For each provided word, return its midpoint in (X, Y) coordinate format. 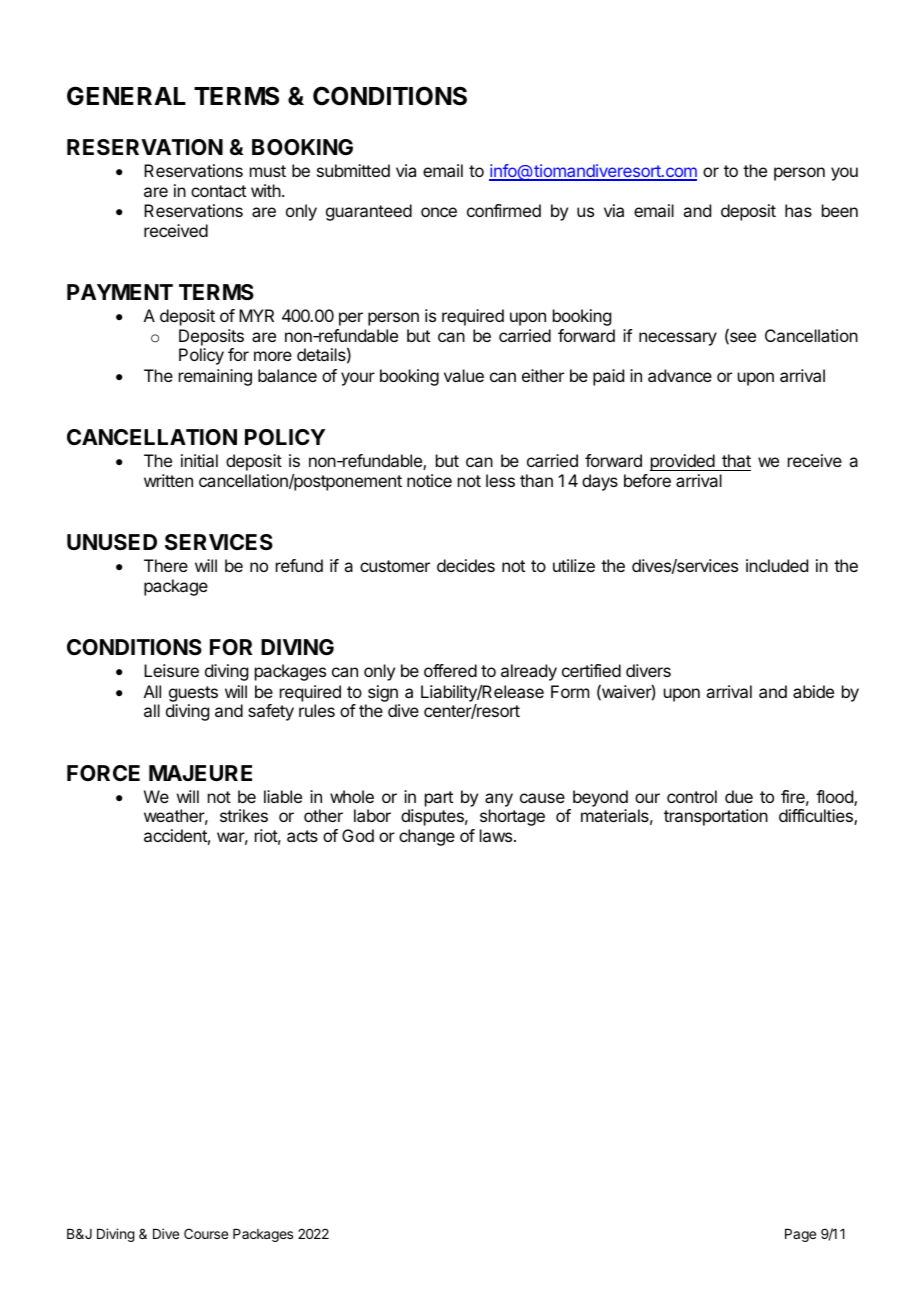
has (798, 210)
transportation (716, 817)
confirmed (504, 210)
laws (497, 835)
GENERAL (126, 96)
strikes (244, 815)
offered (450, 670)
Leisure (171, 670)
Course (206, 1233)
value (464, 375)
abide (813, 691)
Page (800, 1235)
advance (680, 375)
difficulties (817, 817)
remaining (215, 377)
